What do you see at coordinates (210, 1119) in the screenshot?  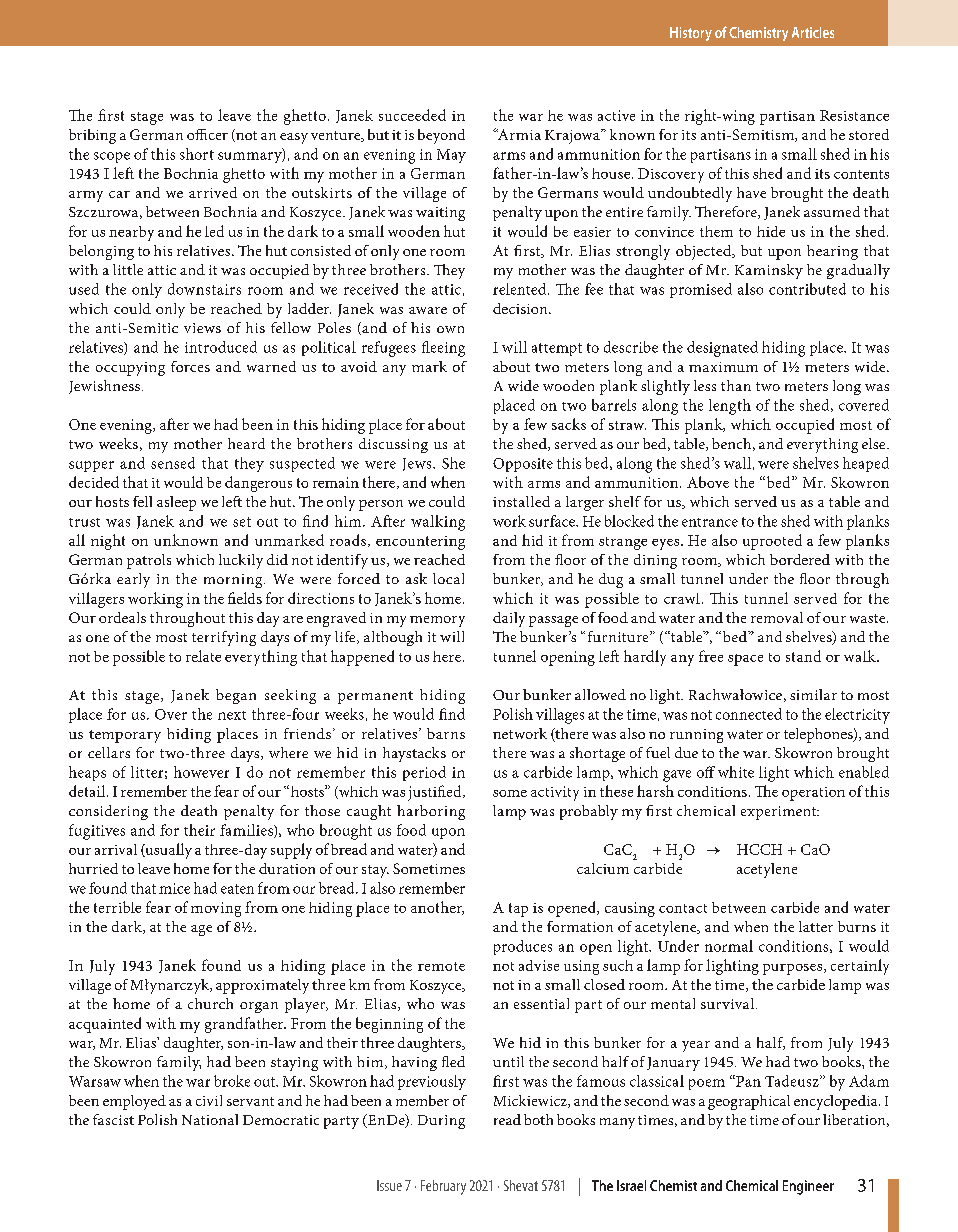 I see `National` at bounding box center [210, 1119].
